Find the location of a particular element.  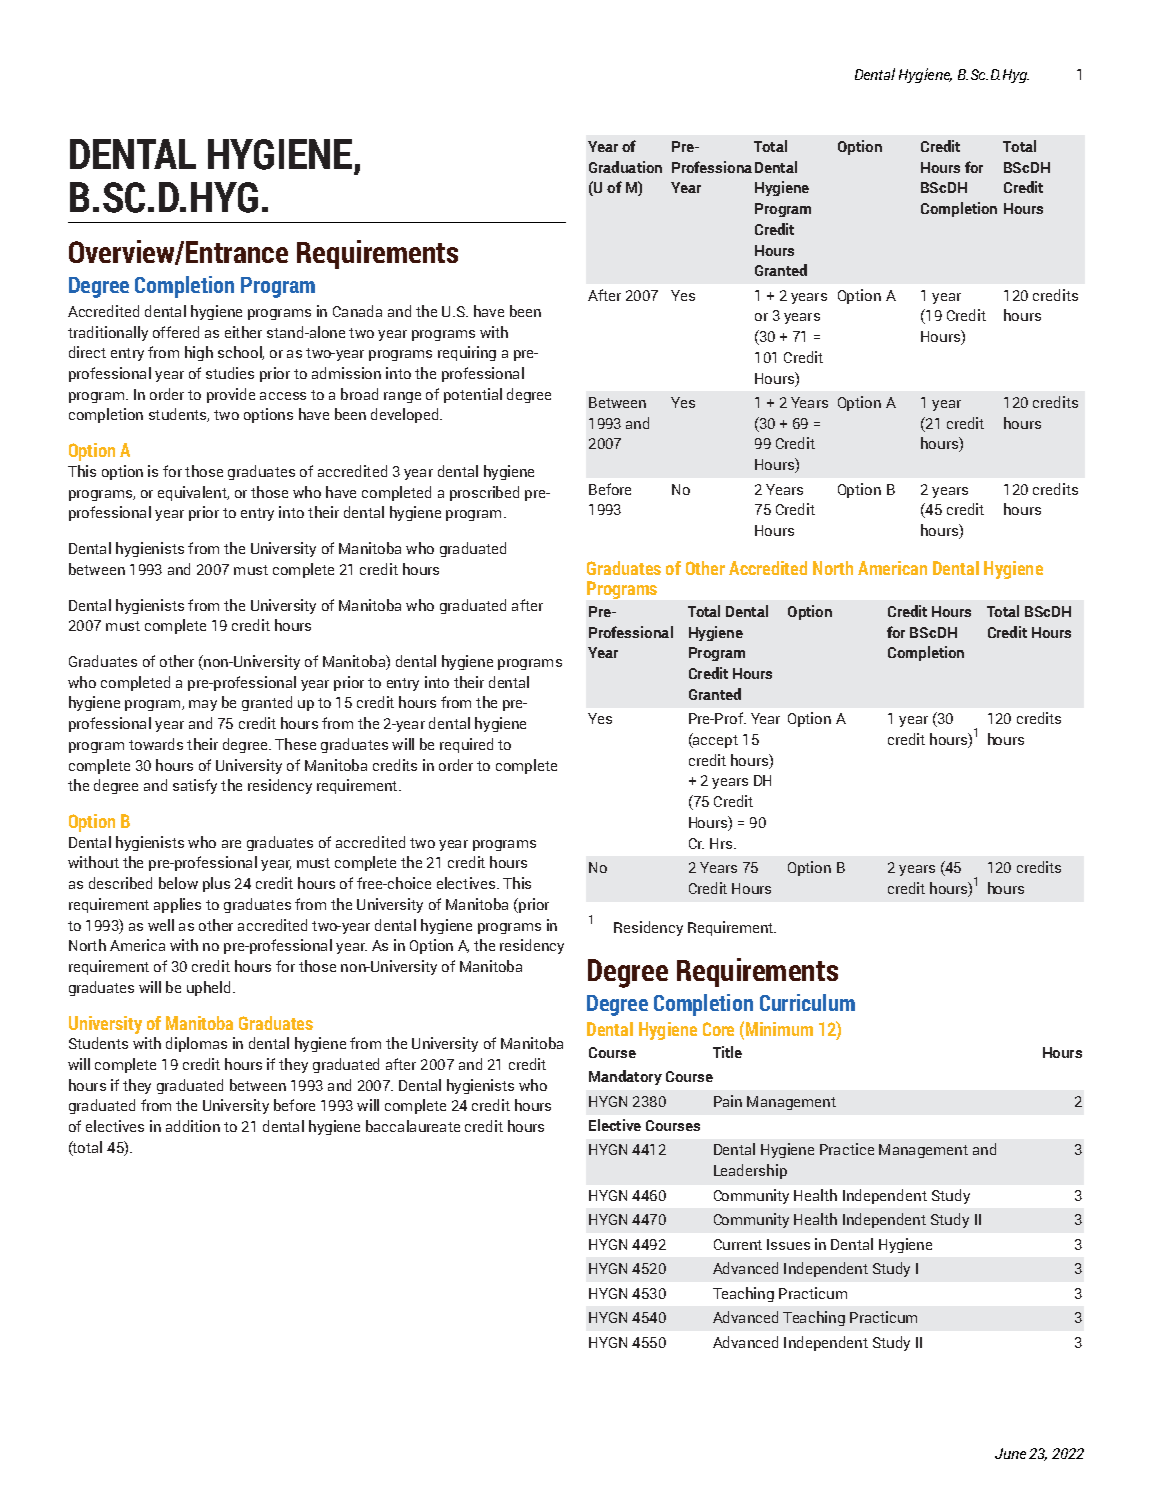

Graduation is located at coordinates (625, 167).
